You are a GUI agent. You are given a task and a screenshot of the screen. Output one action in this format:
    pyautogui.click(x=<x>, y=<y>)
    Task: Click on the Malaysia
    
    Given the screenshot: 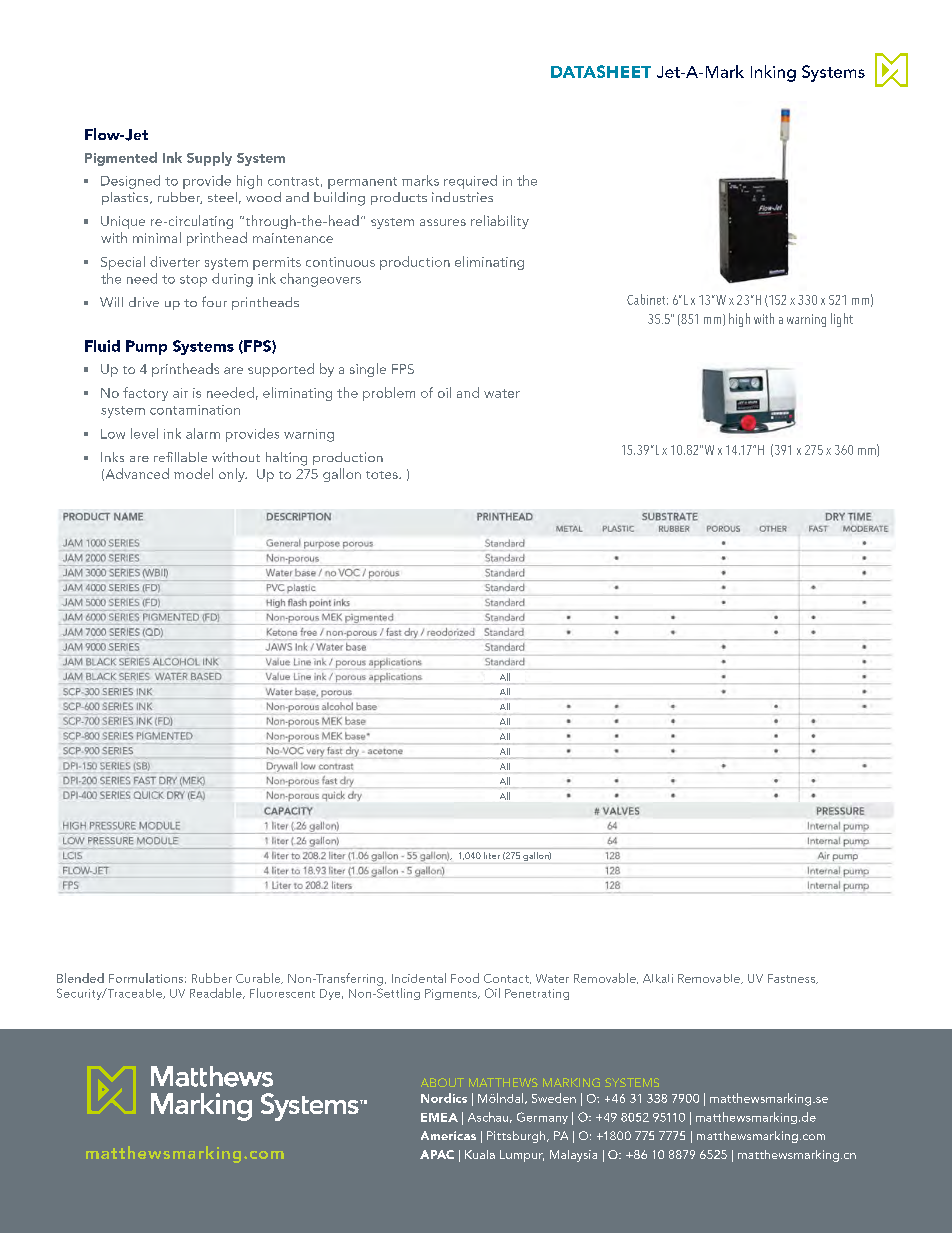 What is the action you would take?
    pyautogui.click(x=573, y=1156)
